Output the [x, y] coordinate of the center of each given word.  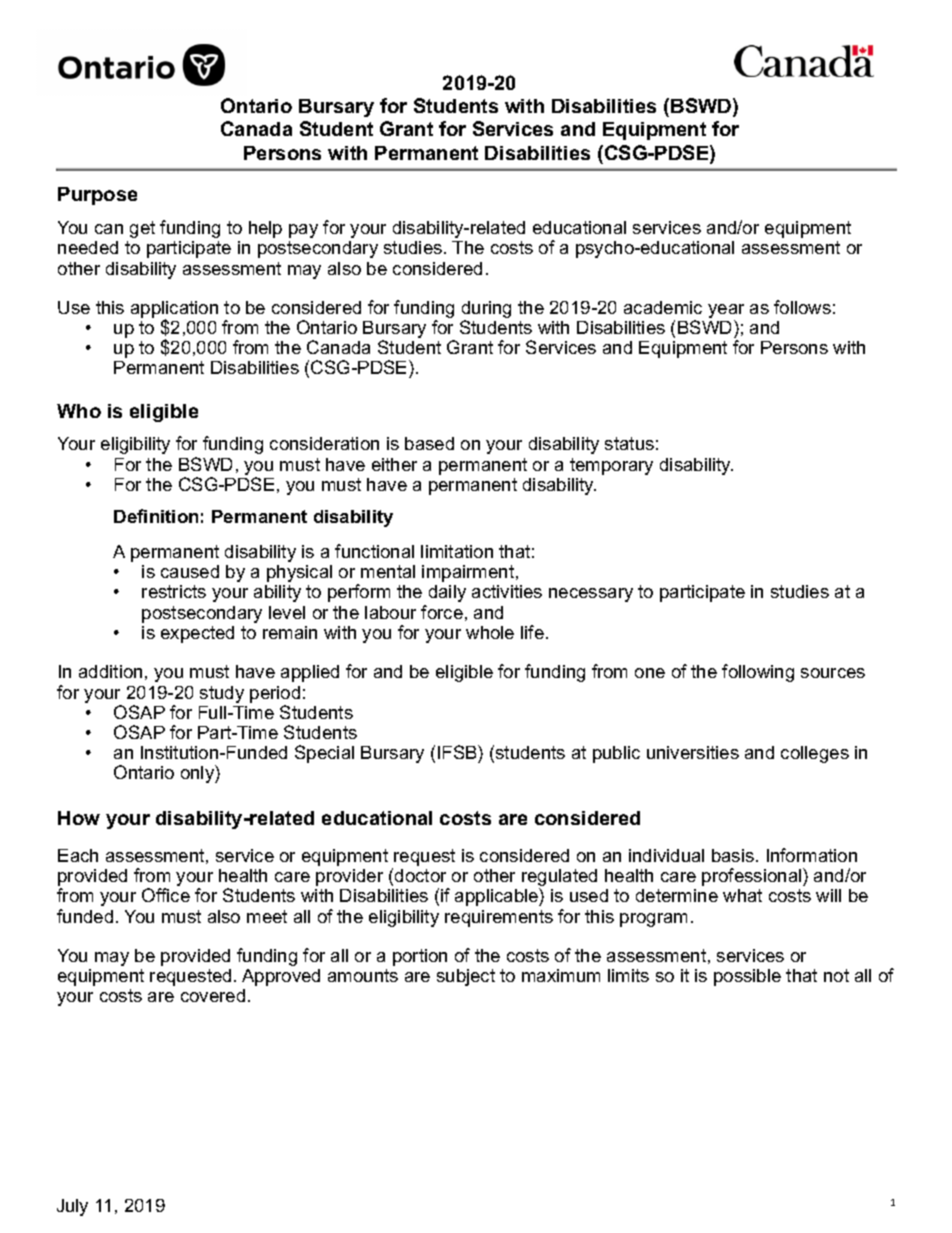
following [758, 673]
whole [490, 632]
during [486, 309]
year [726, 311]
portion [420, 957]
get [142, 229]
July [72, 1207]
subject [466, 977]
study [222, 694]
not [836, 975]
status [629, 443]
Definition [156, 516]
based [429, 443]
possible [747, 977]
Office [166, 895]
